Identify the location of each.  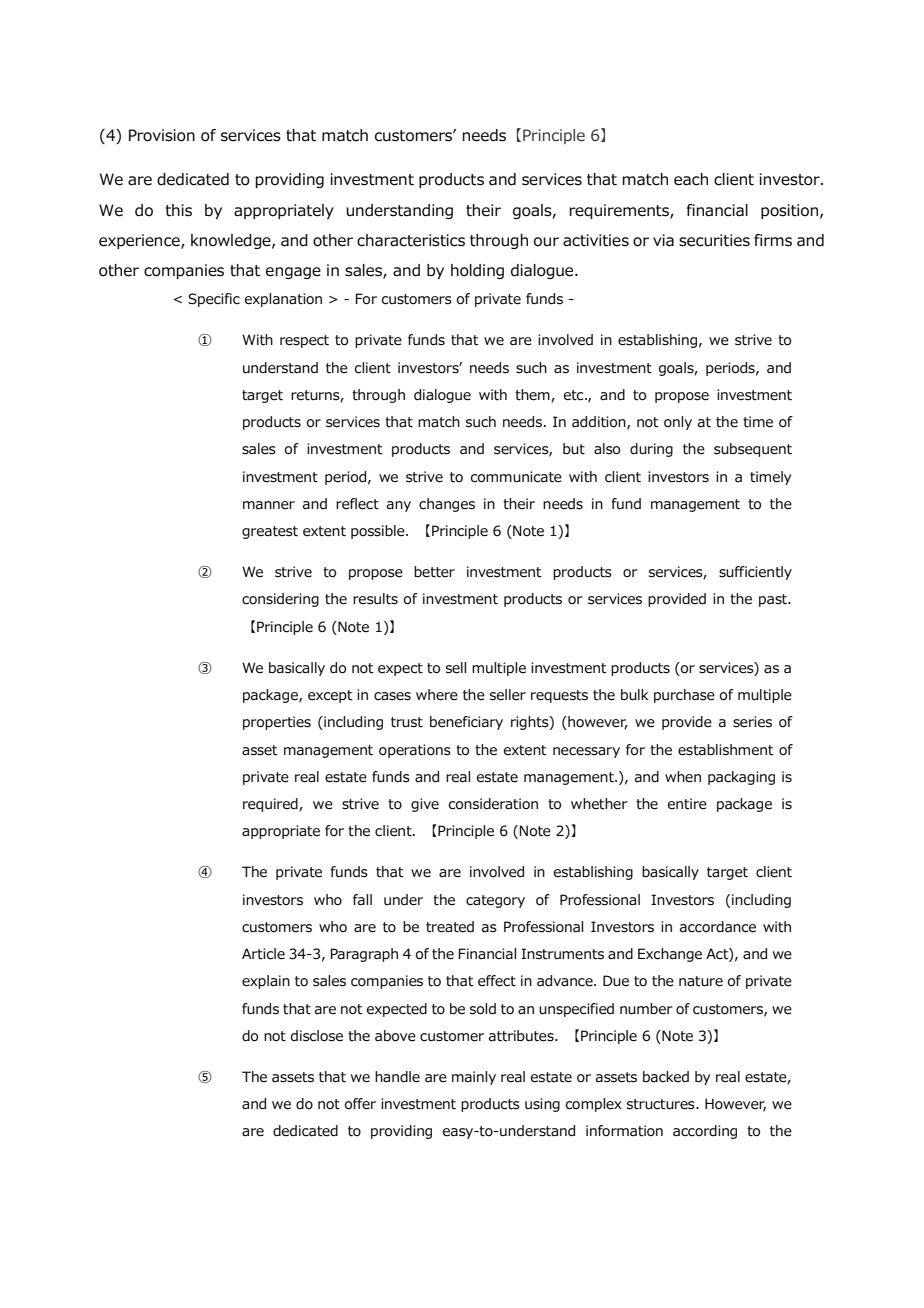
(691, 179).
